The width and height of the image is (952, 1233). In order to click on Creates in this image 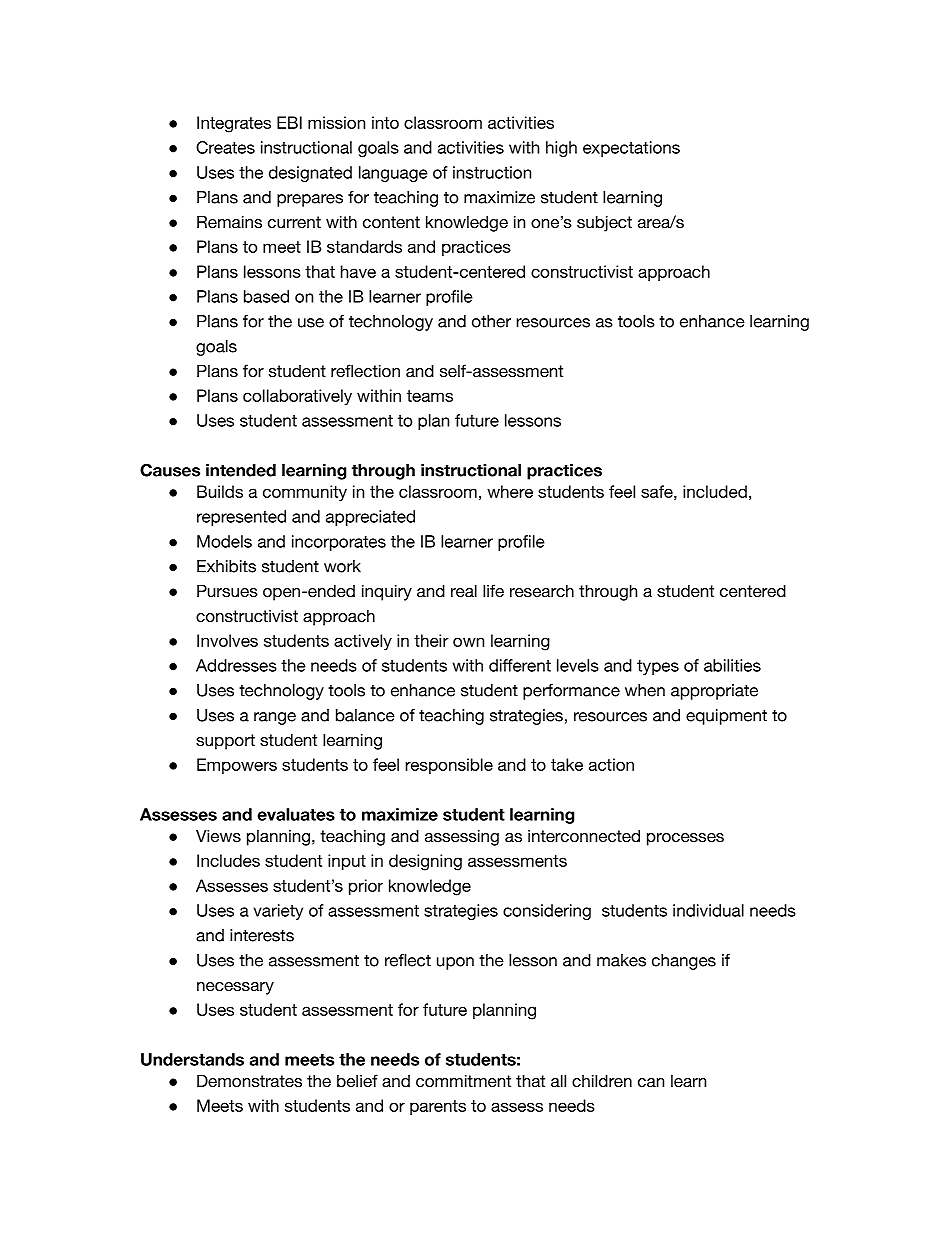, I will do `click(225, 147)`.
